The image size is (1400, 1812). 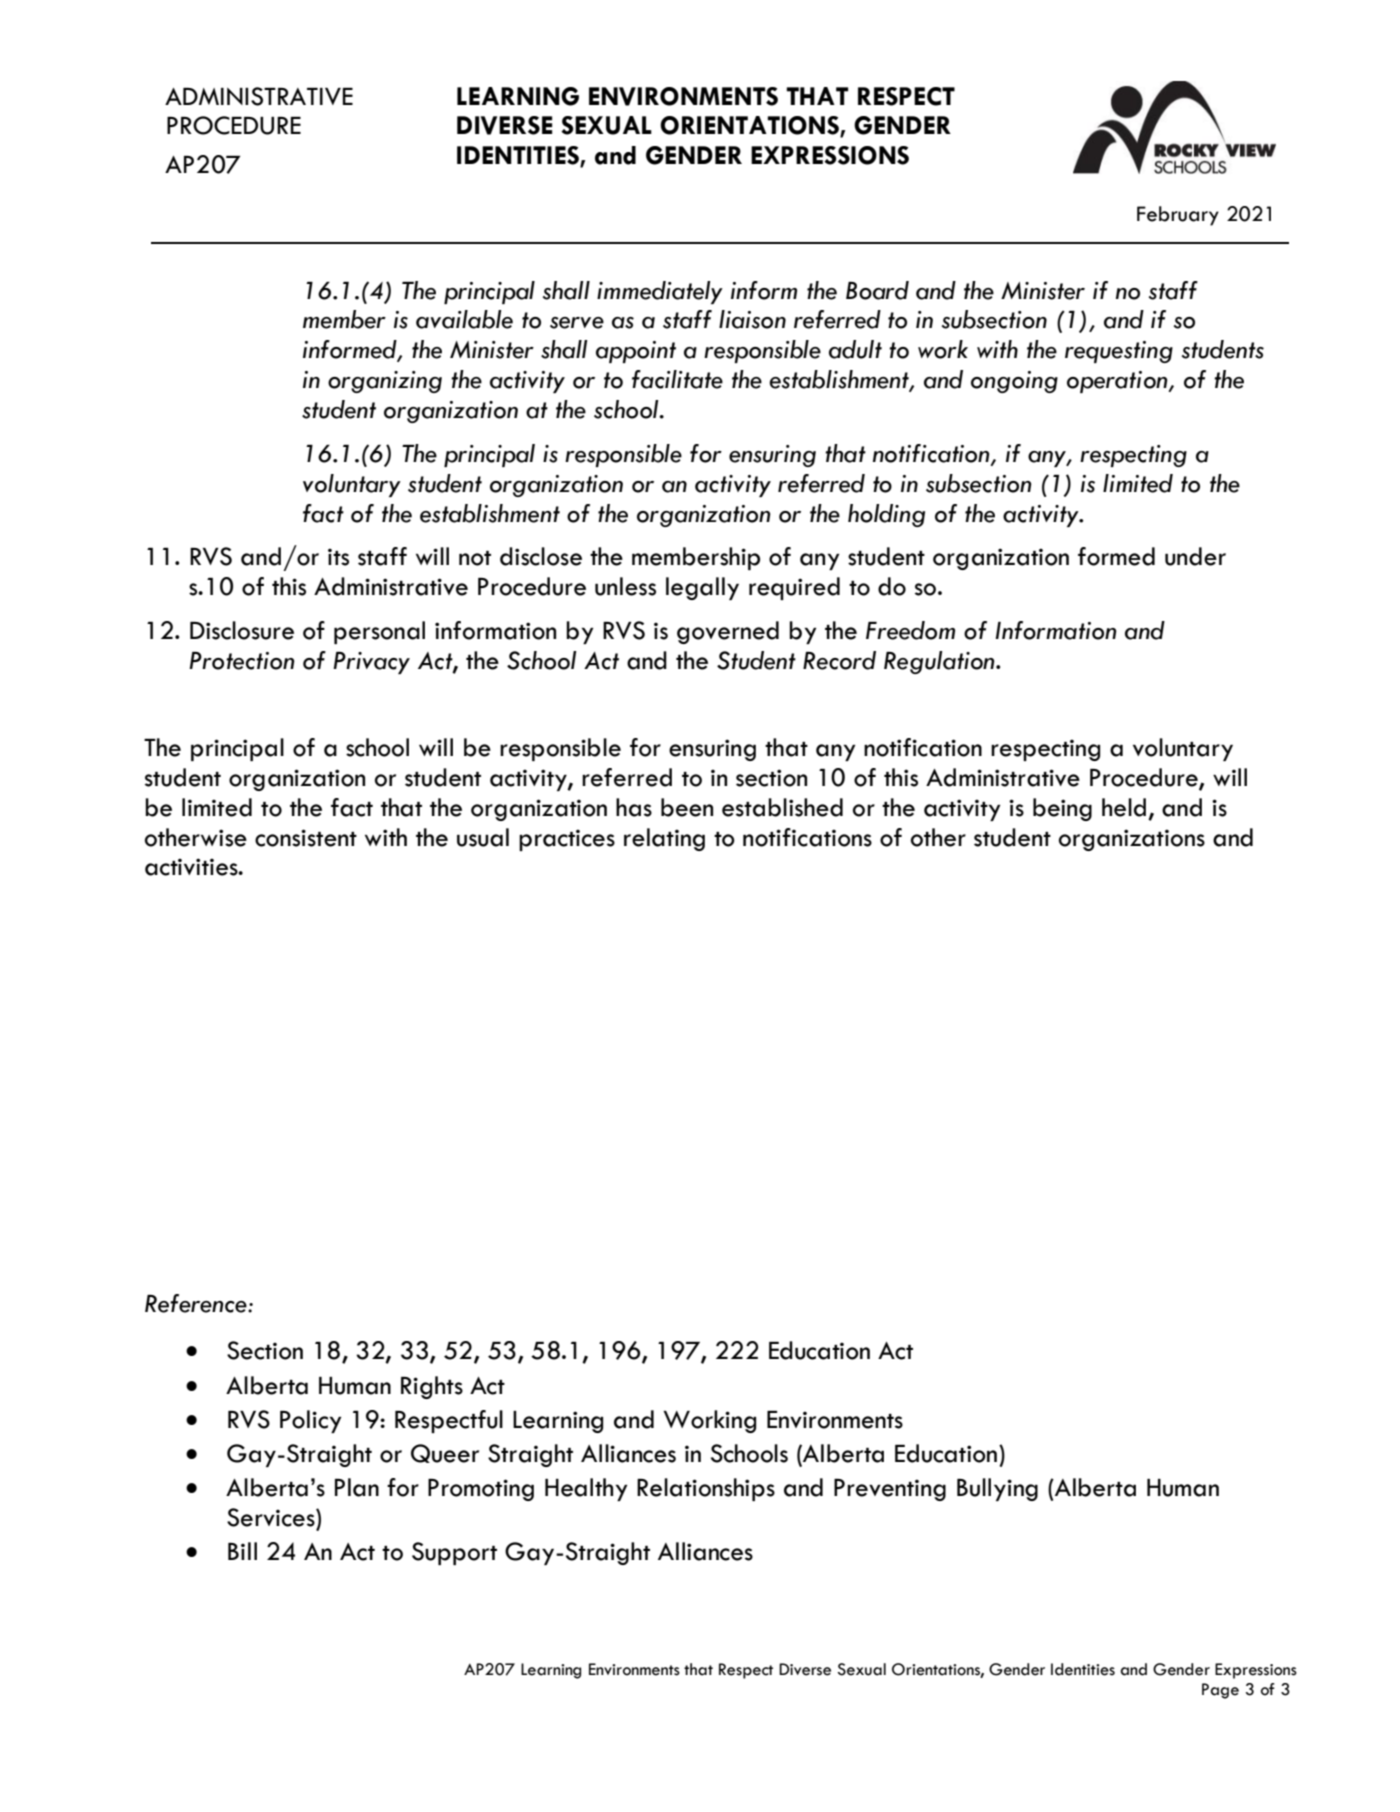 What do you see at coordinates (660, 292) in the screenshot?
I see `immediately` at bounding box center [660, 292].
